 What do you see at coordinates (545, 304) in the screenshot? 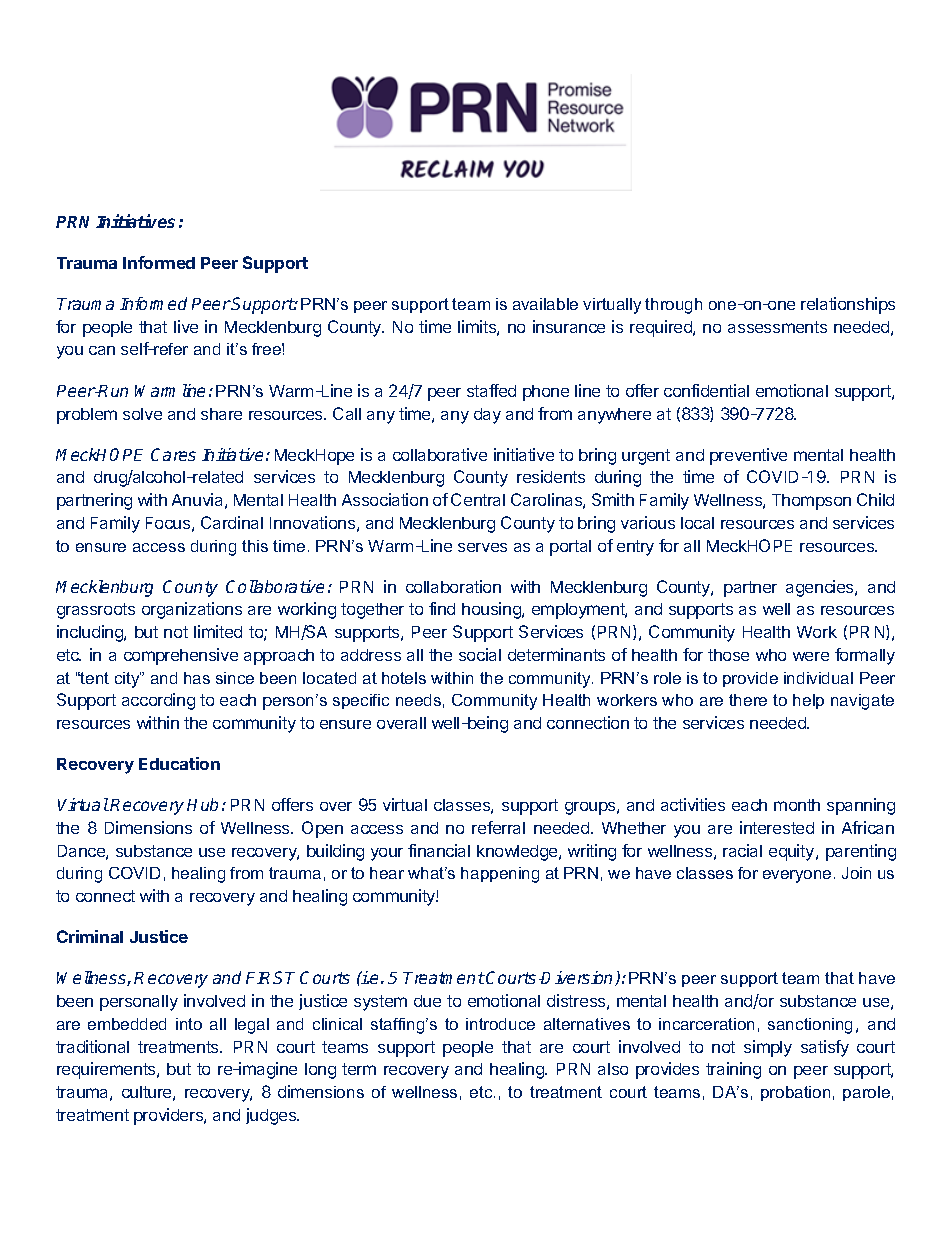
I see `available` at bounding box center [545, 304].
